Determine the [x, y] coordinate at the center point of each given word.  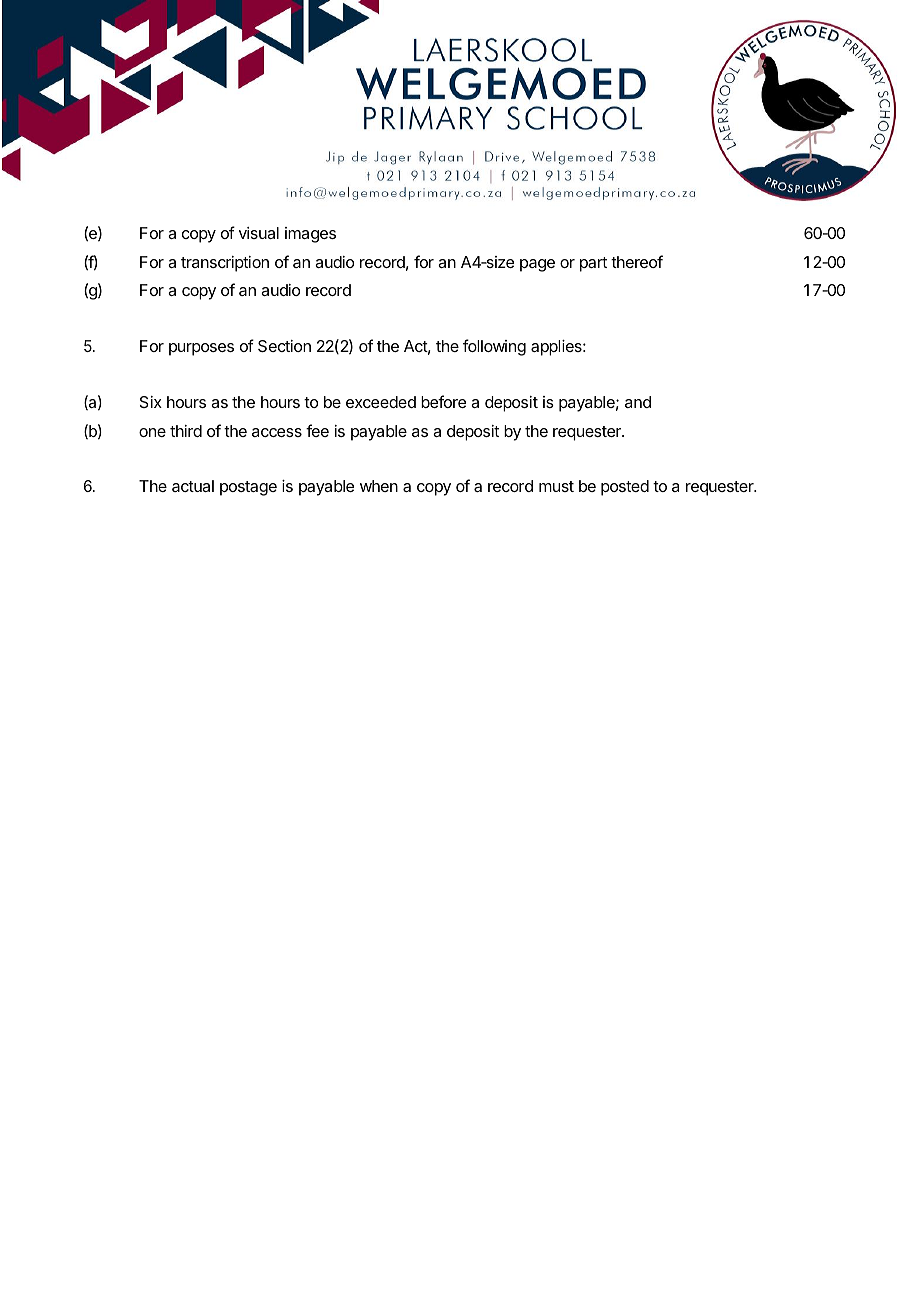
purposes [201, 349]
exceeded [381, 402]
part [593, 264]
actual [193, 486]
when [379, 486]
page [537, 265]
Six [151, 402]
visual [259, 233]
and [638, 402]
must [556, 486]
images [310, 235]
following [494, 347]
